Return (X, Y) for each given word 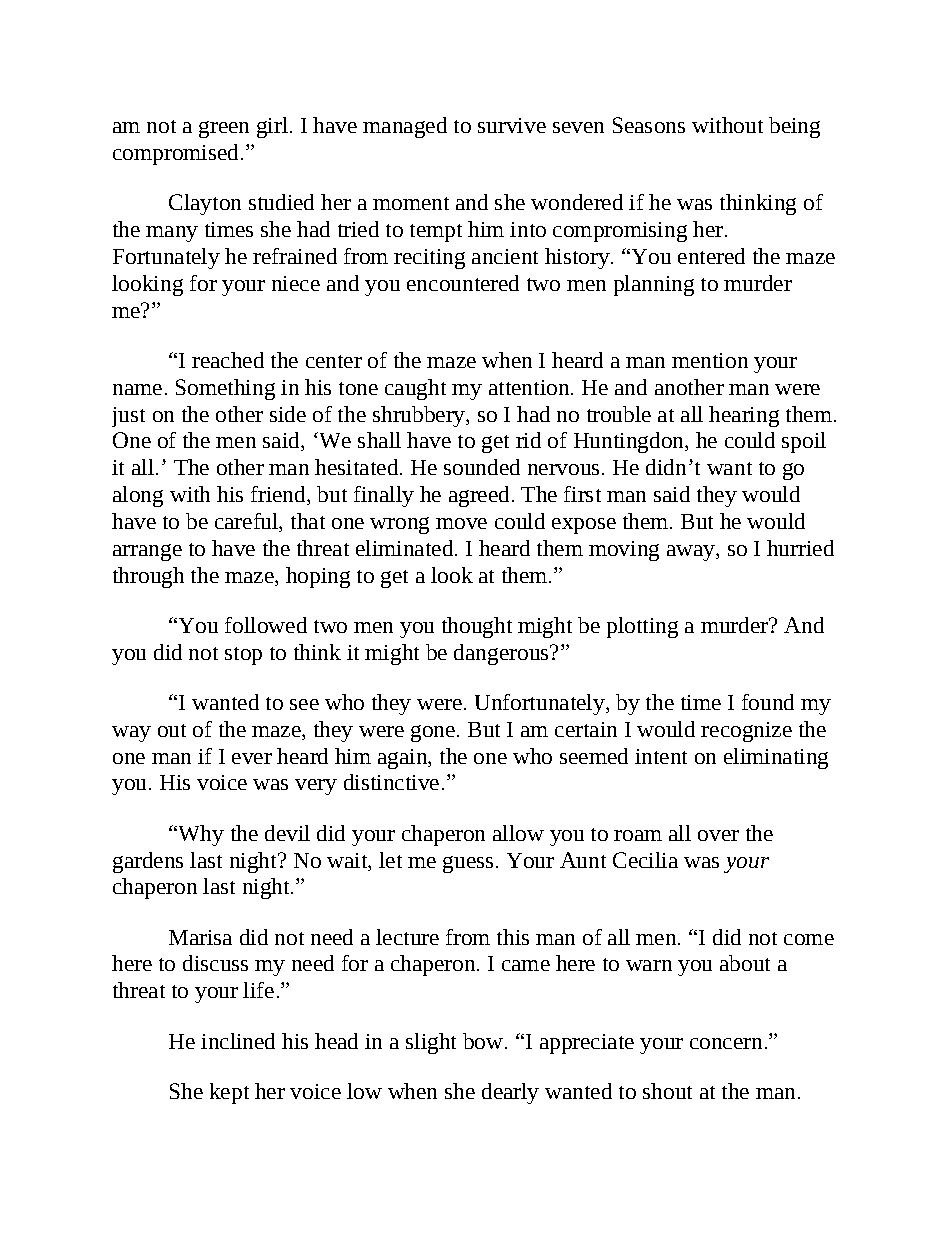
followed (266, 625)
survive (512, 125)
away (692, 553)
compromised (175, 154)
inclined (238, 1041)
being (794, 127)
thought (477, 627)
